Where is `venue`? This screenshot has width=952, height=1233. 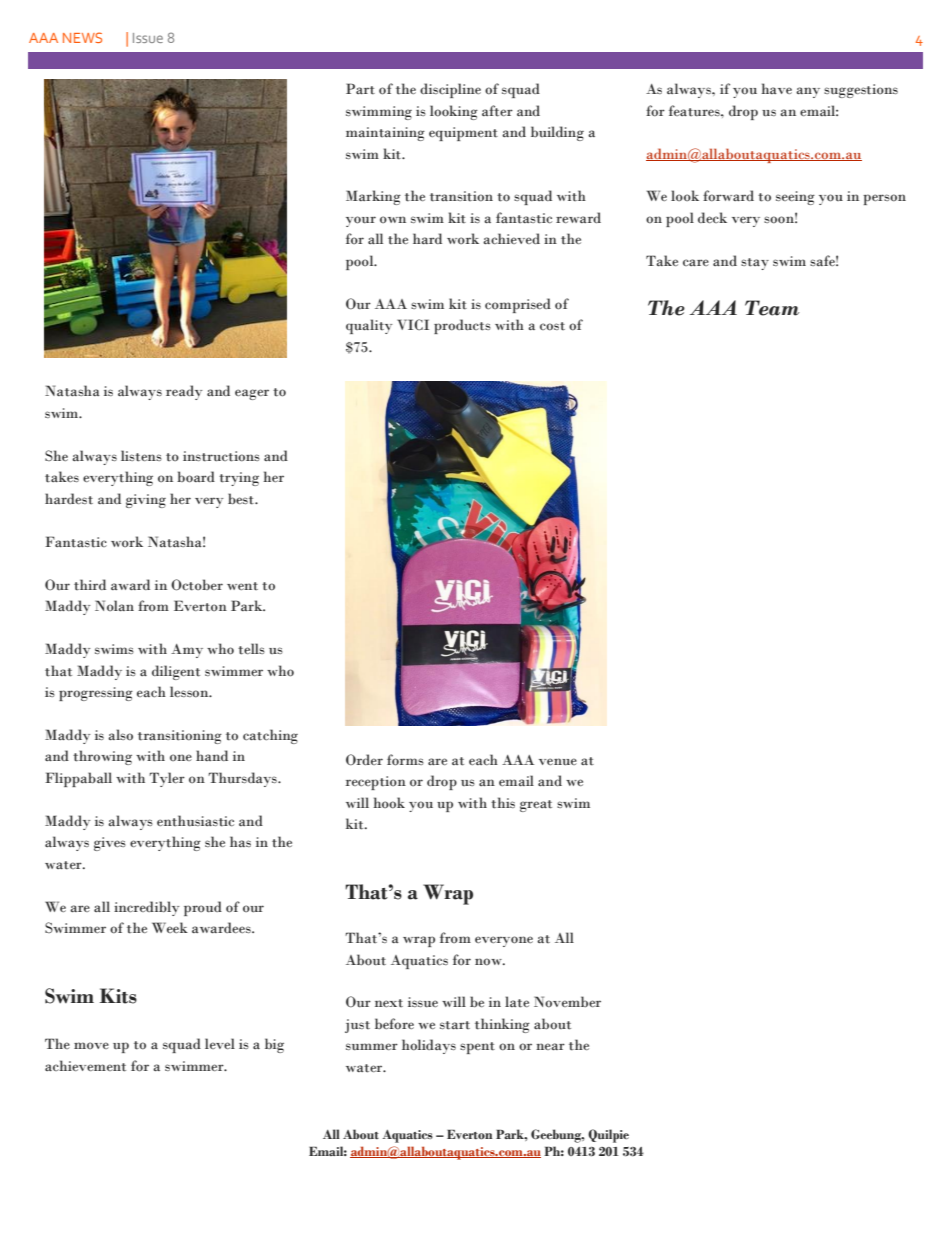
venue is located at coordinates (558, 761).
